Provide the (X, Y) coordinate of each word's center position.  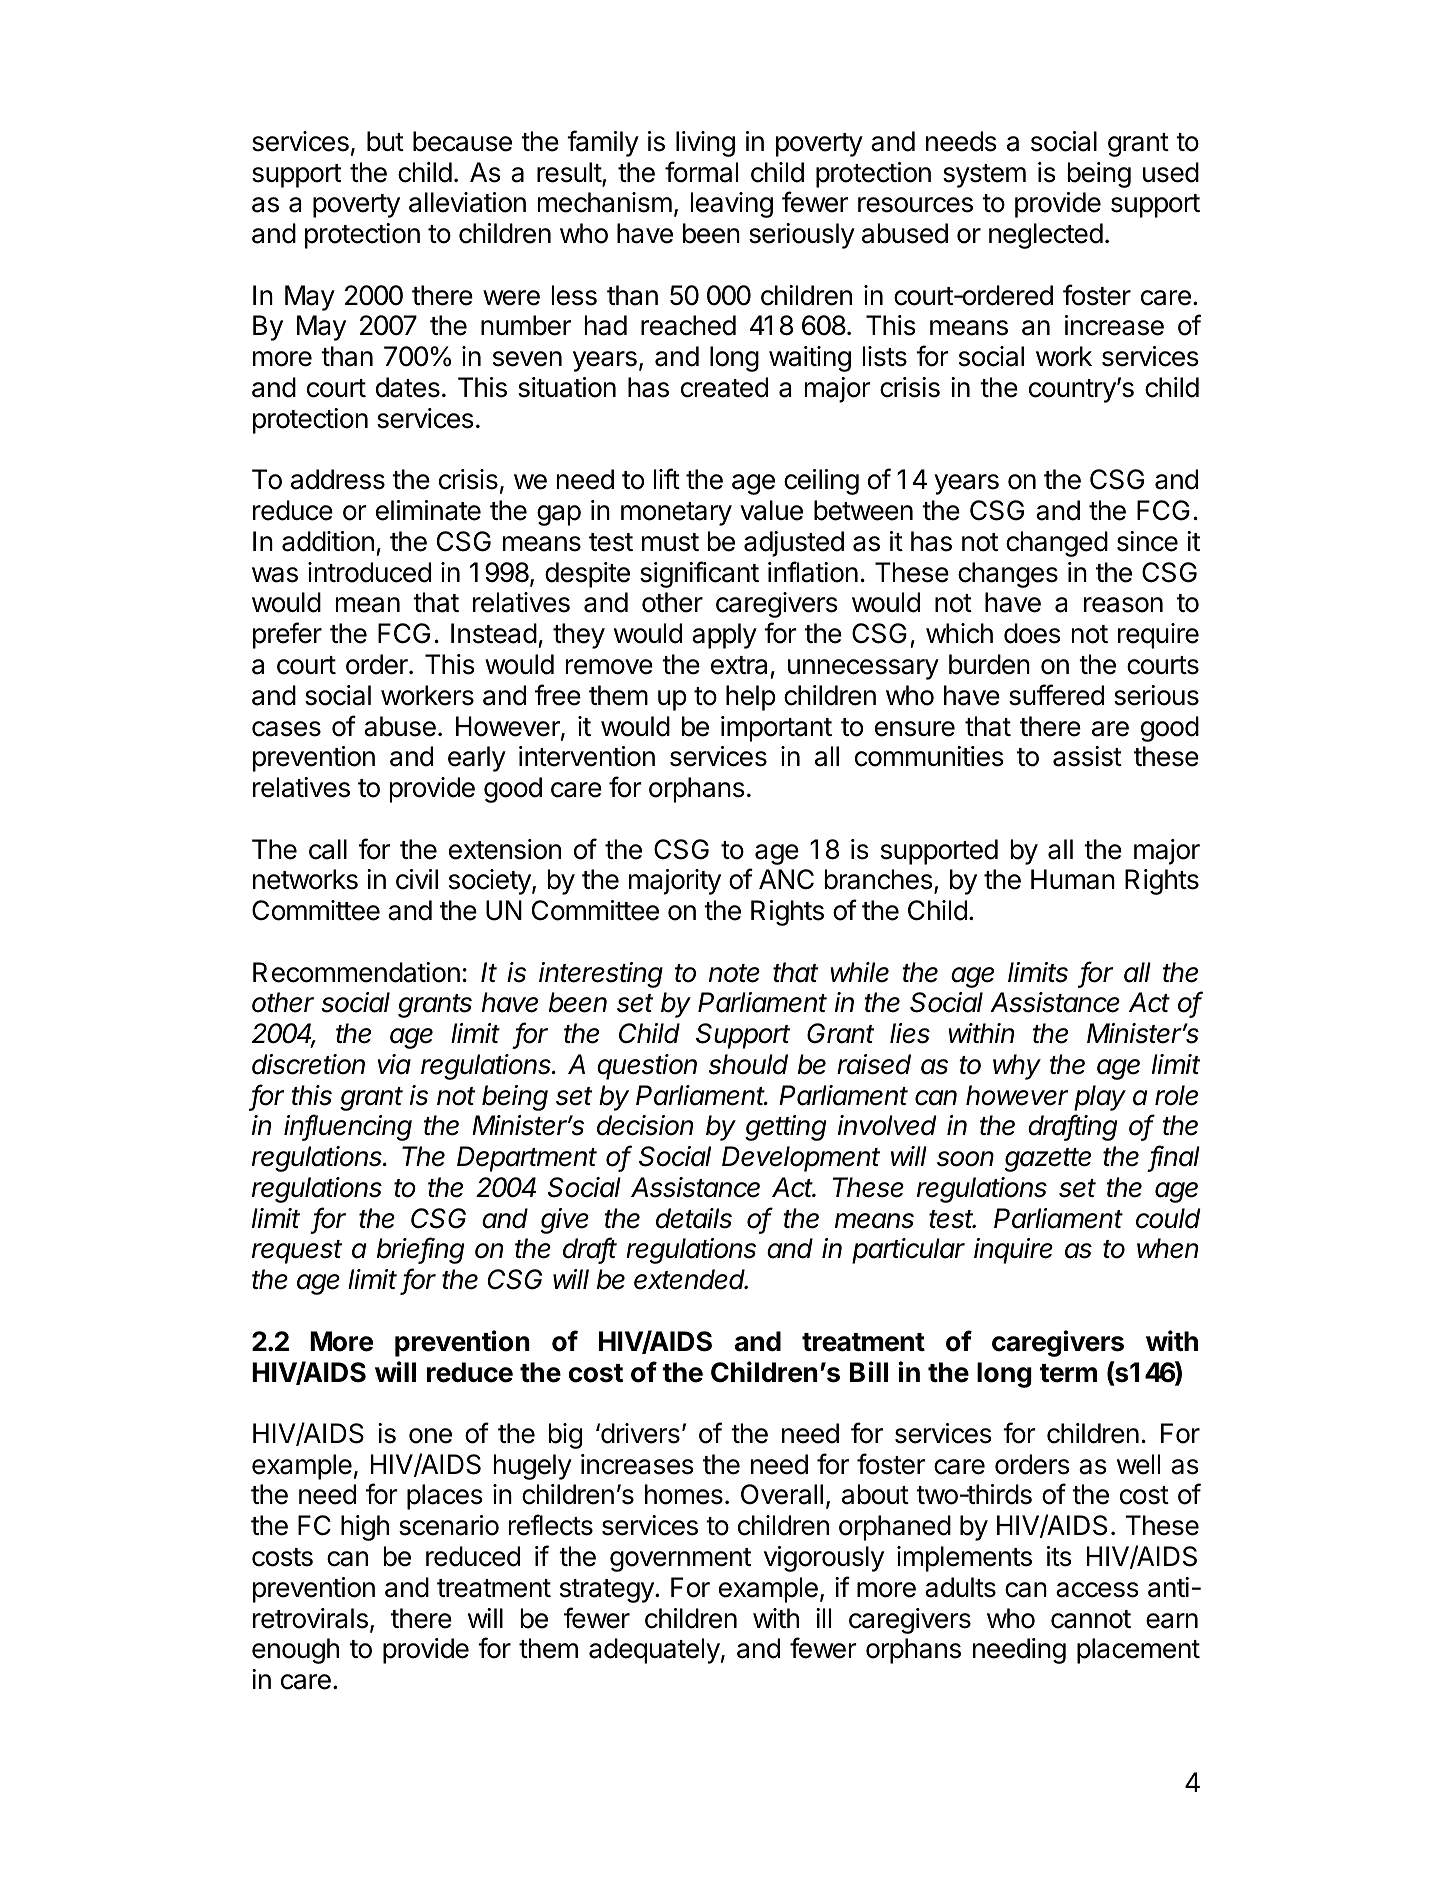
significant (699, 574)
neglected (1046, 236)
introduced (369, 572)
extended (691, 1279)
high (365, 1528)
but (385, 141)
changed (1057, 544)
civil (417, 879)
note (734, 973)
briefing (420, 1250)
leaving (732, 205)
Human (1073, 879)
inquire (1013, 1251)
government (680, 1560)
